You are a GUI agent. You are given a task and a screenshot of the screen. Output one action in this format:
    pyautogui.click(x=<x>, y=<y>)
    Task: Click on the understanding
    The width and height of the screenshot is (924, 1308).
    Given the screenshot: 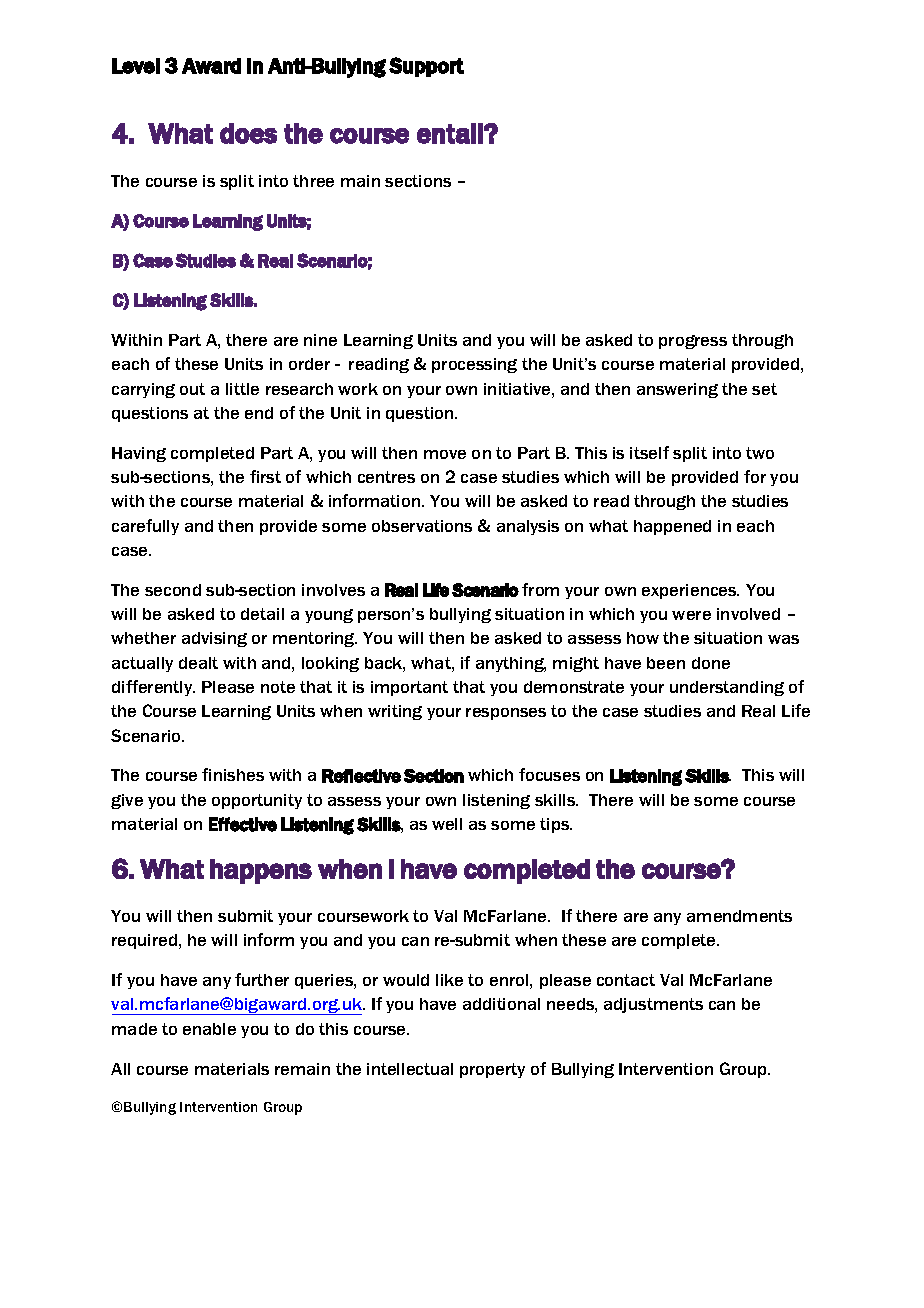 What is the action you would take?
    pyautogui.click(x=727, y=688)
